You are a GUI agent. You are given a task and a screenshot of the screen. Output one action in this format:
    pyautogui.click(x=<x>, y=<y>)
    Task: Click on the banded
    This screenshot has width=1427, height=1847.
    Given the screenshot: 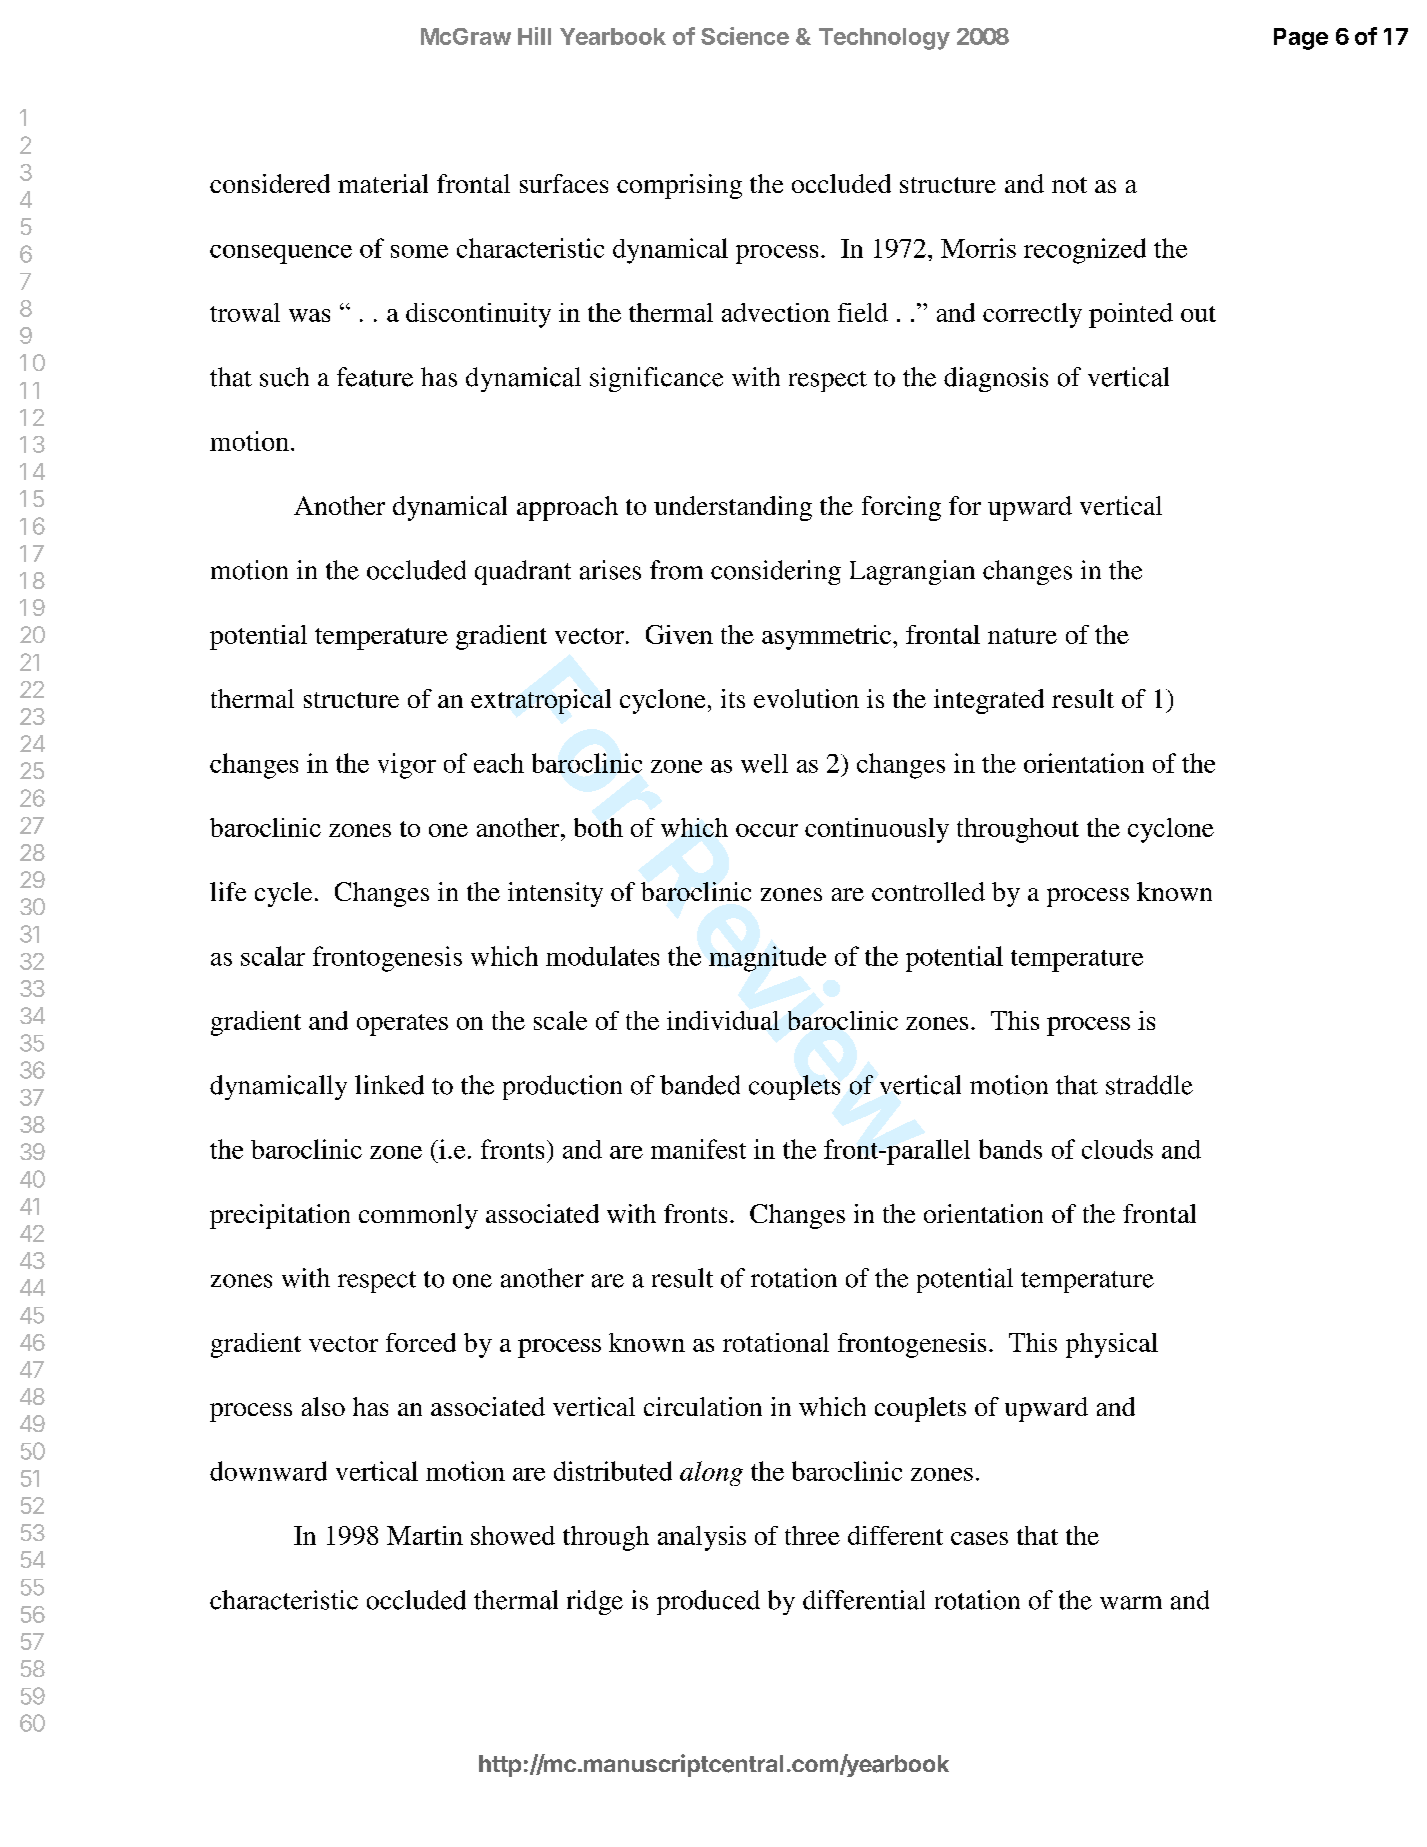 What is the action you would take?
    pyautogui.click(x=700, y=1085)
